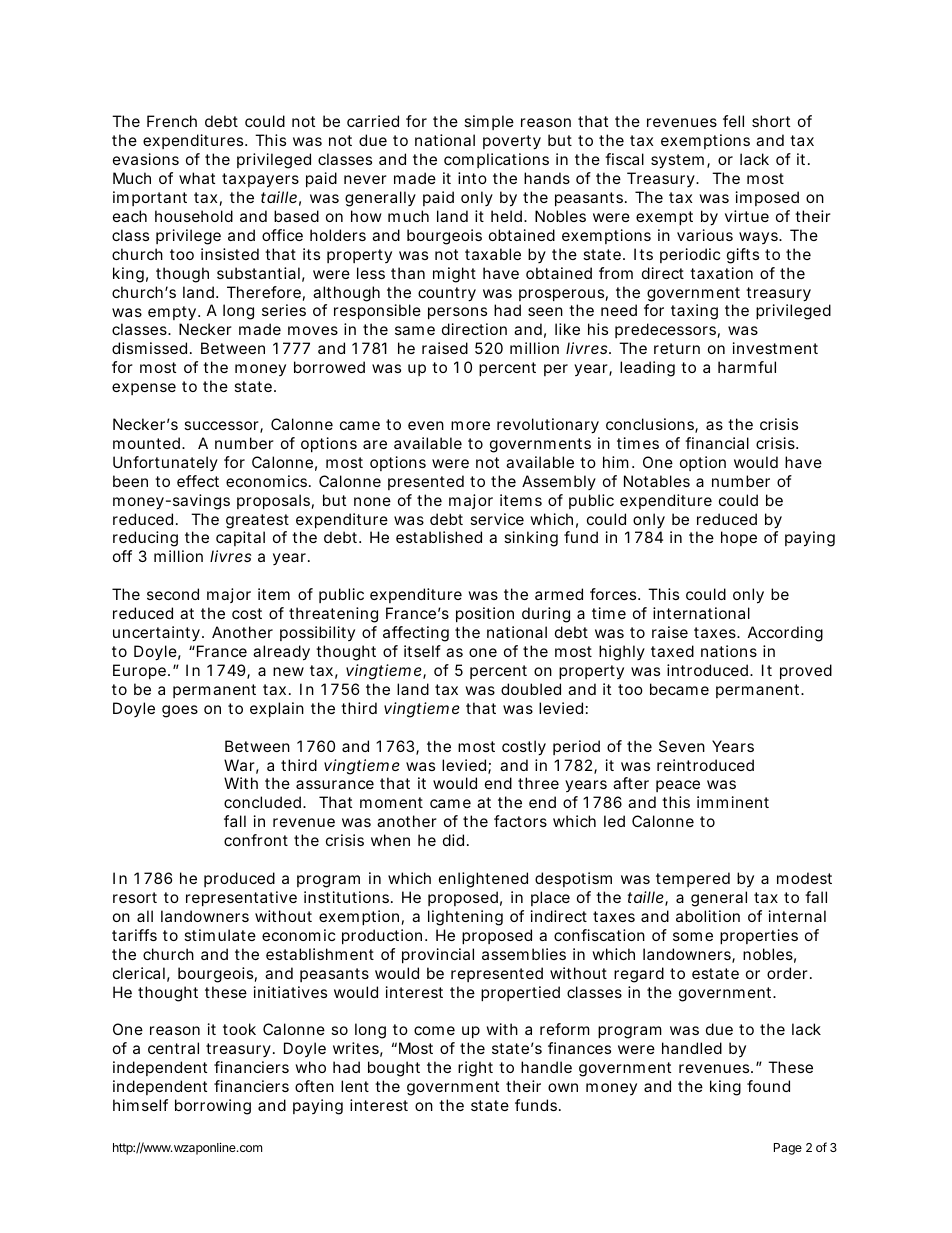 The width and height of the document is (952, 1233). I want to click on complications, so click(496, 160).
